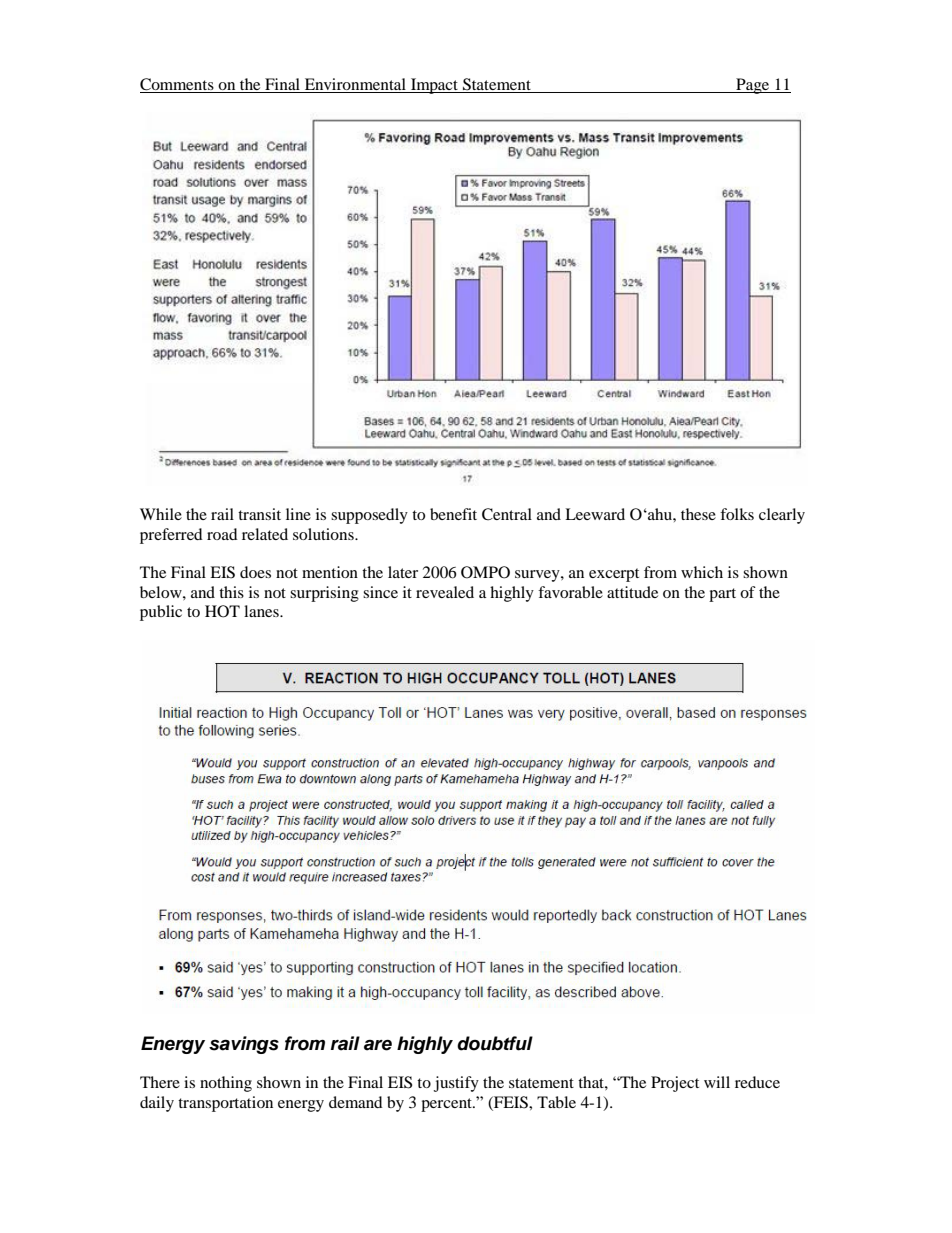 The image size is (952, 1233). Describe the element at coordinates (753, 86) in the page. I see `Page` at that location.
